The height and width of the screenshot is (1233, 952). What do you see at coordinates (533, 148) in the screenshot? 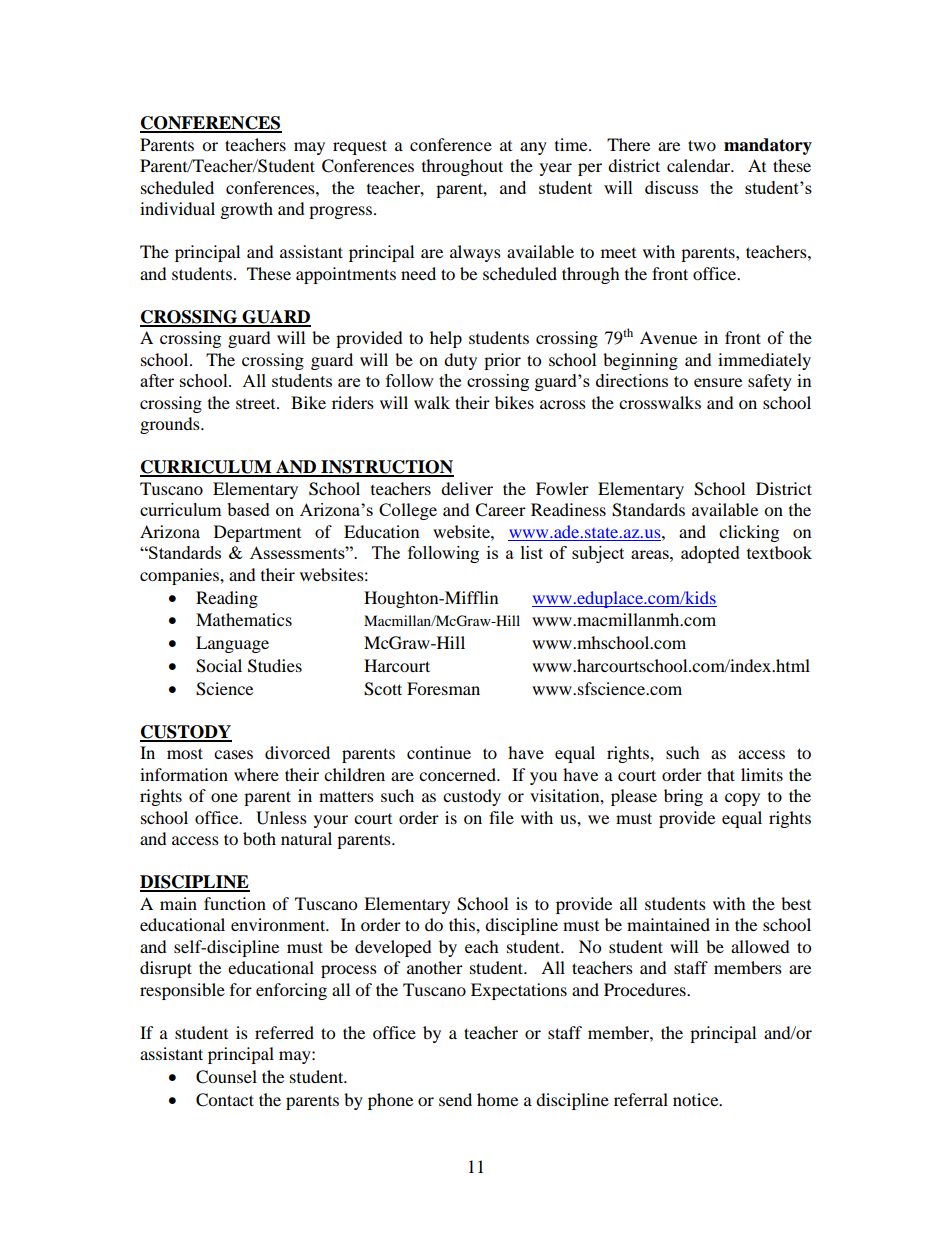
I see `any` at bounding box center [533, 148].
